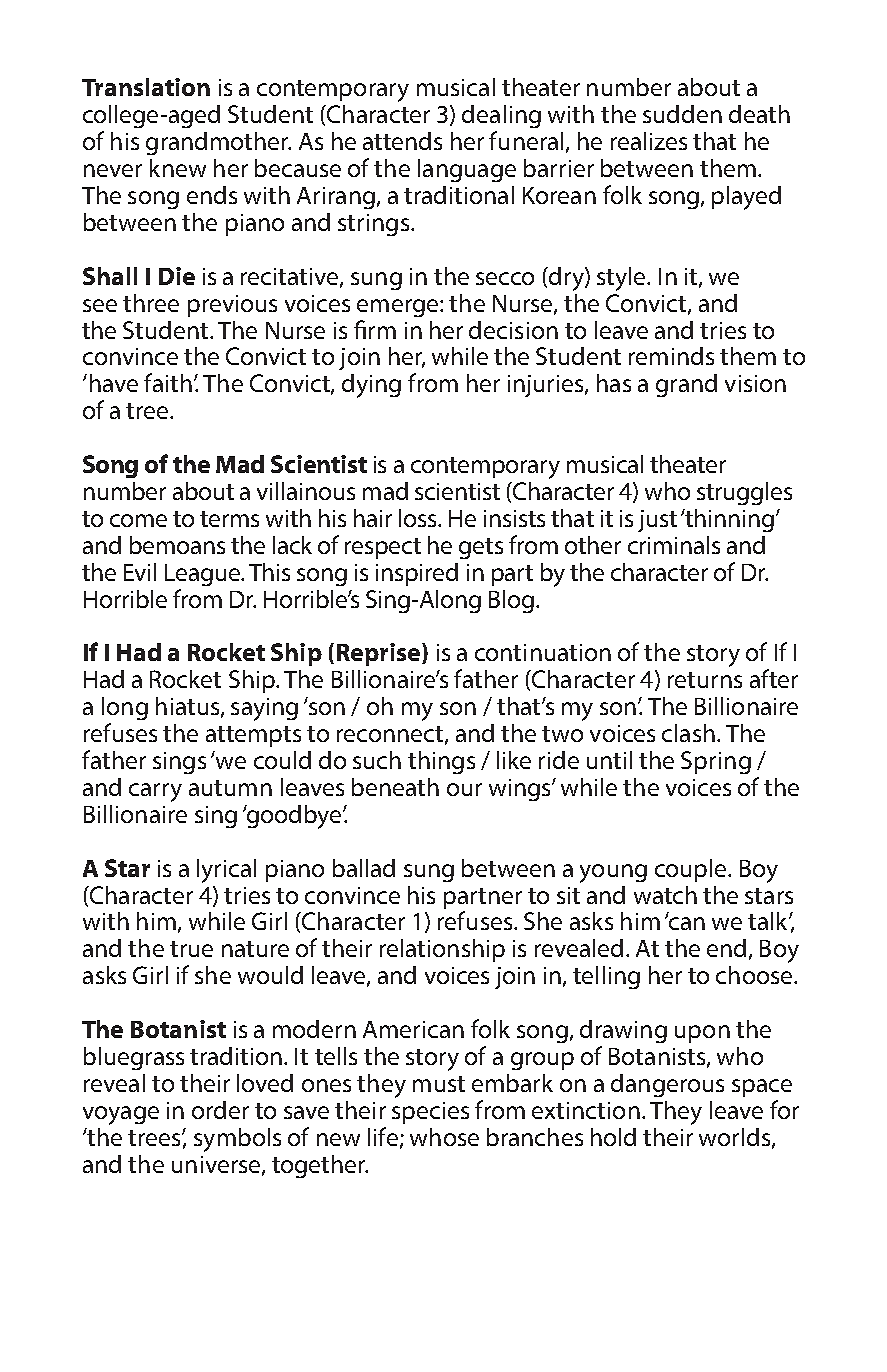 The width and height of the page is (887, 1372). Describe the element at coordinates (203, 575) in the page. I see `League` at that location.
